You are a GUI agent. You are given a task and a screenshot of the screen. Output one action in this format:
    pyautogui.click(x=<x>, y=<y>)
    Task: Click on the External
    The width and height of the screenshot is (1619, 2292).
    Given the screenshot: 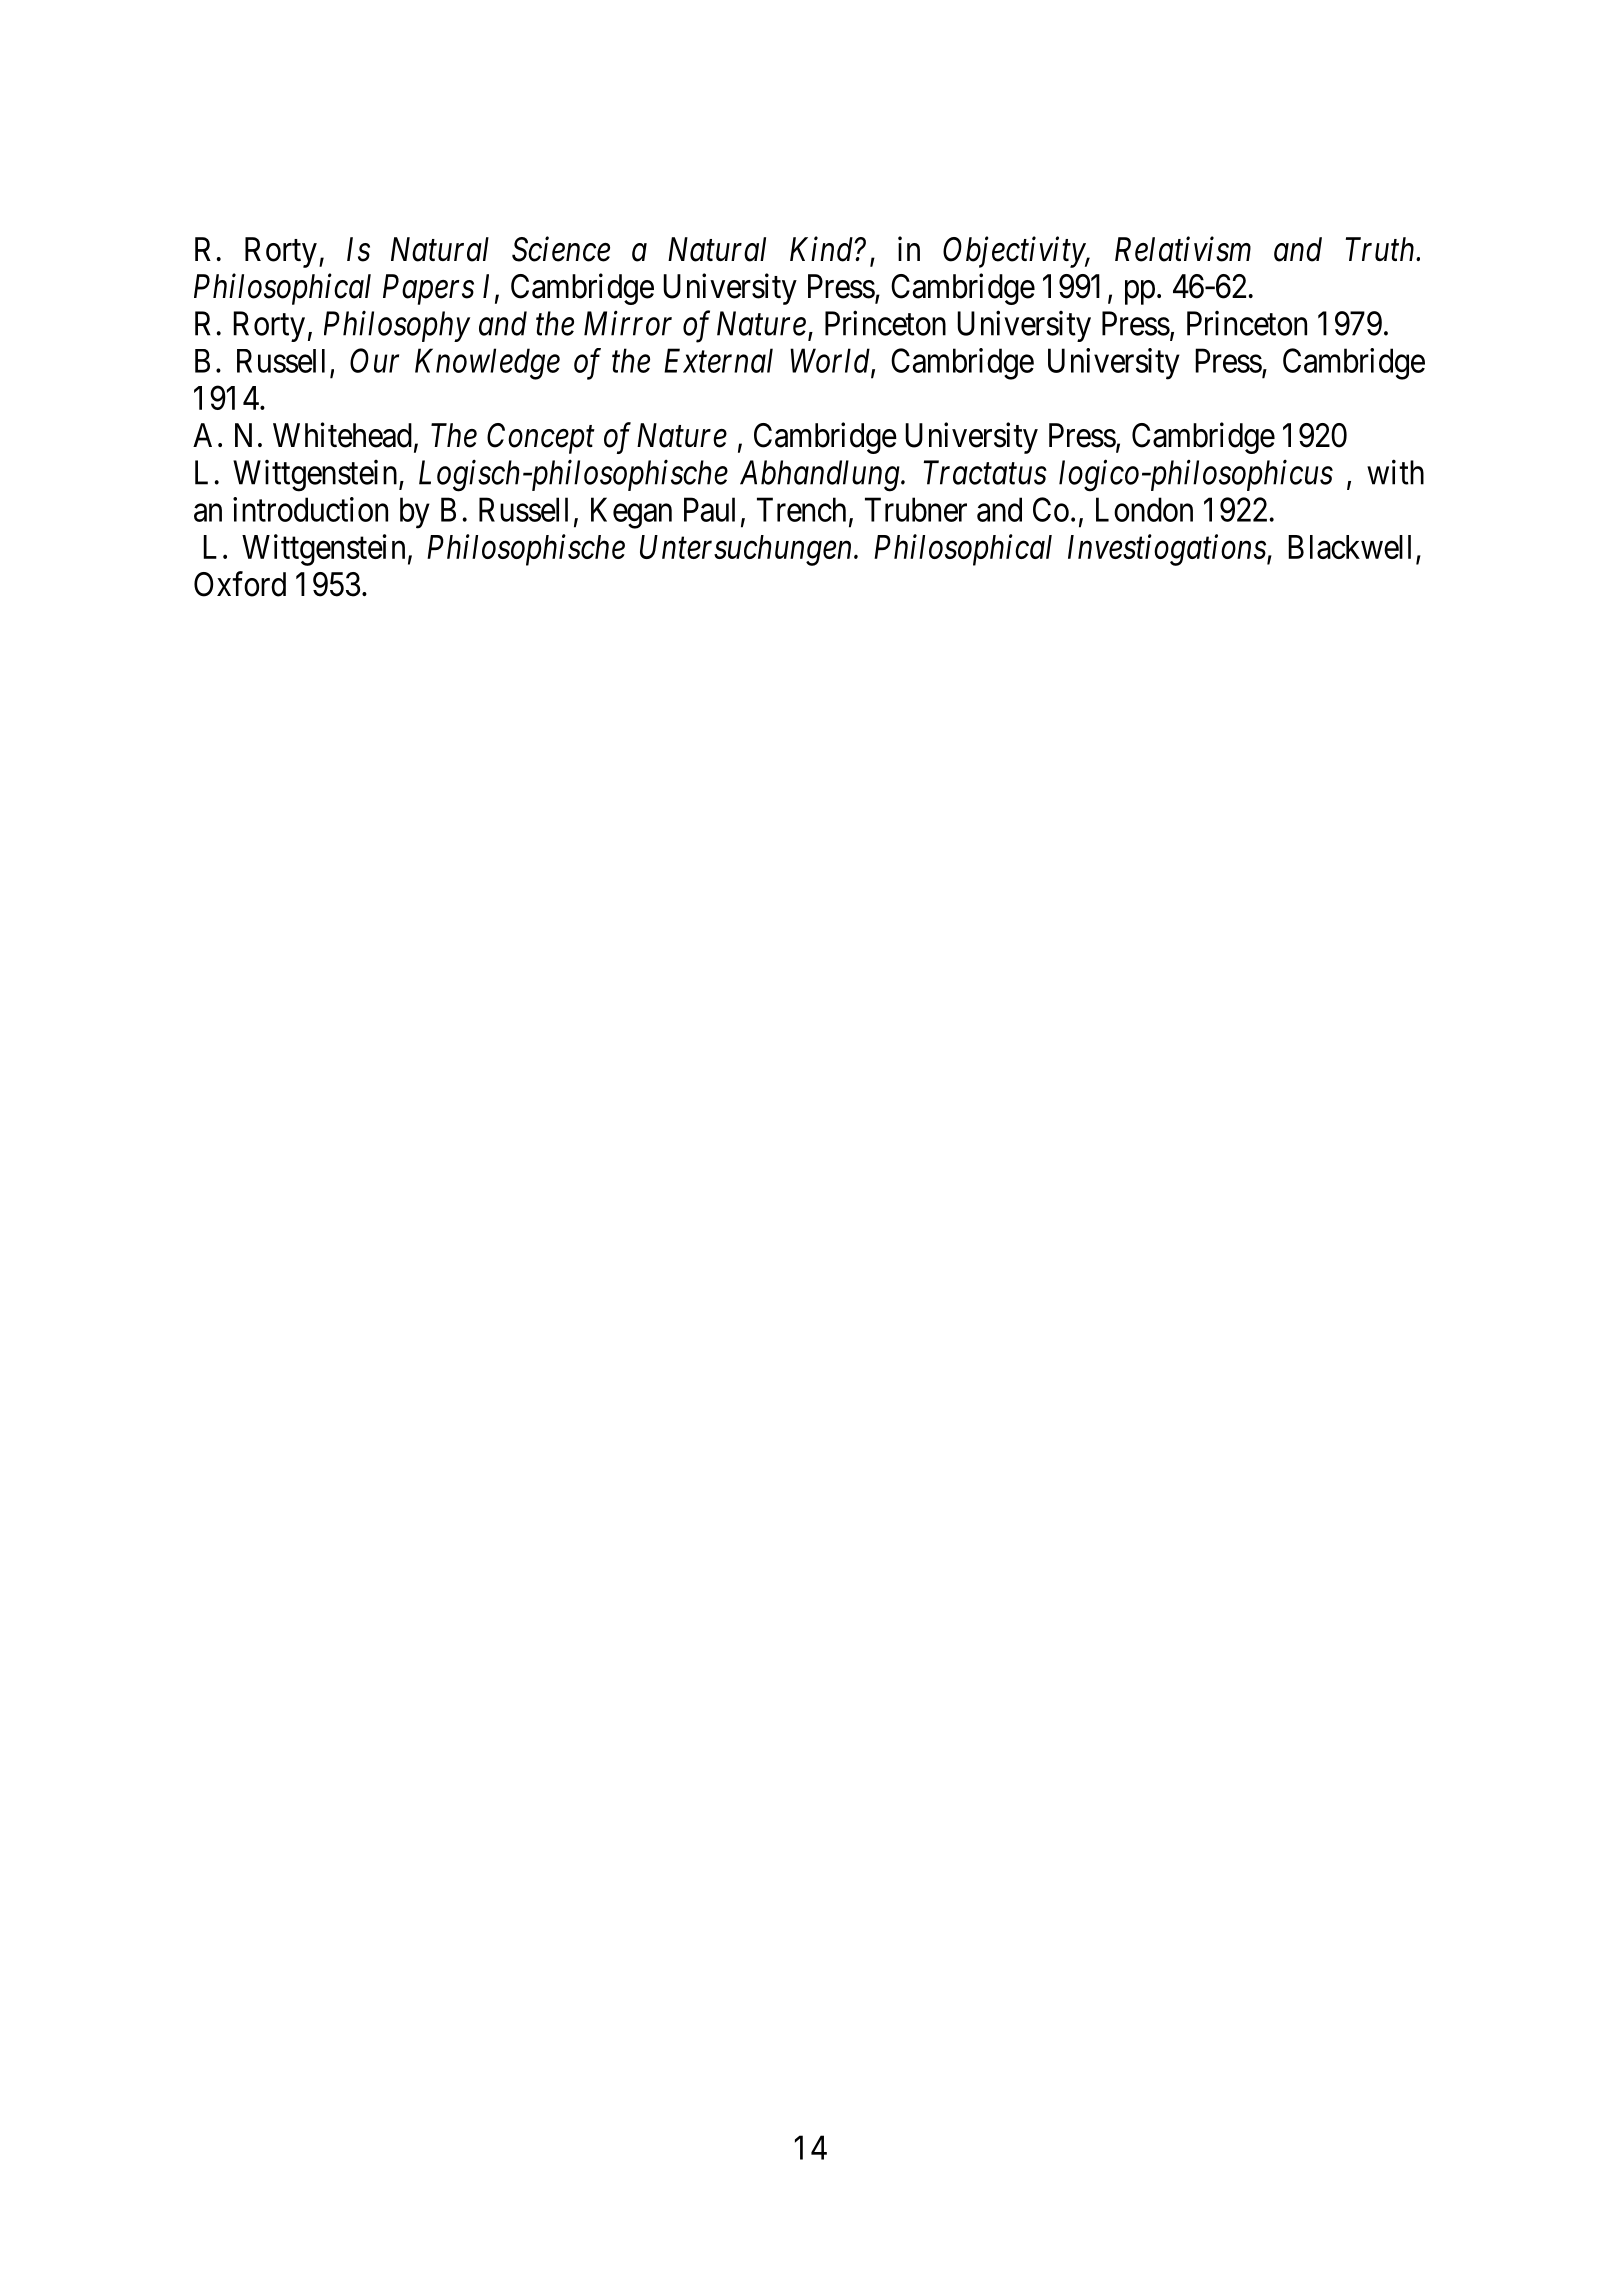 What is the action you would take?
    pyautogui.click(x=718, y=360)
